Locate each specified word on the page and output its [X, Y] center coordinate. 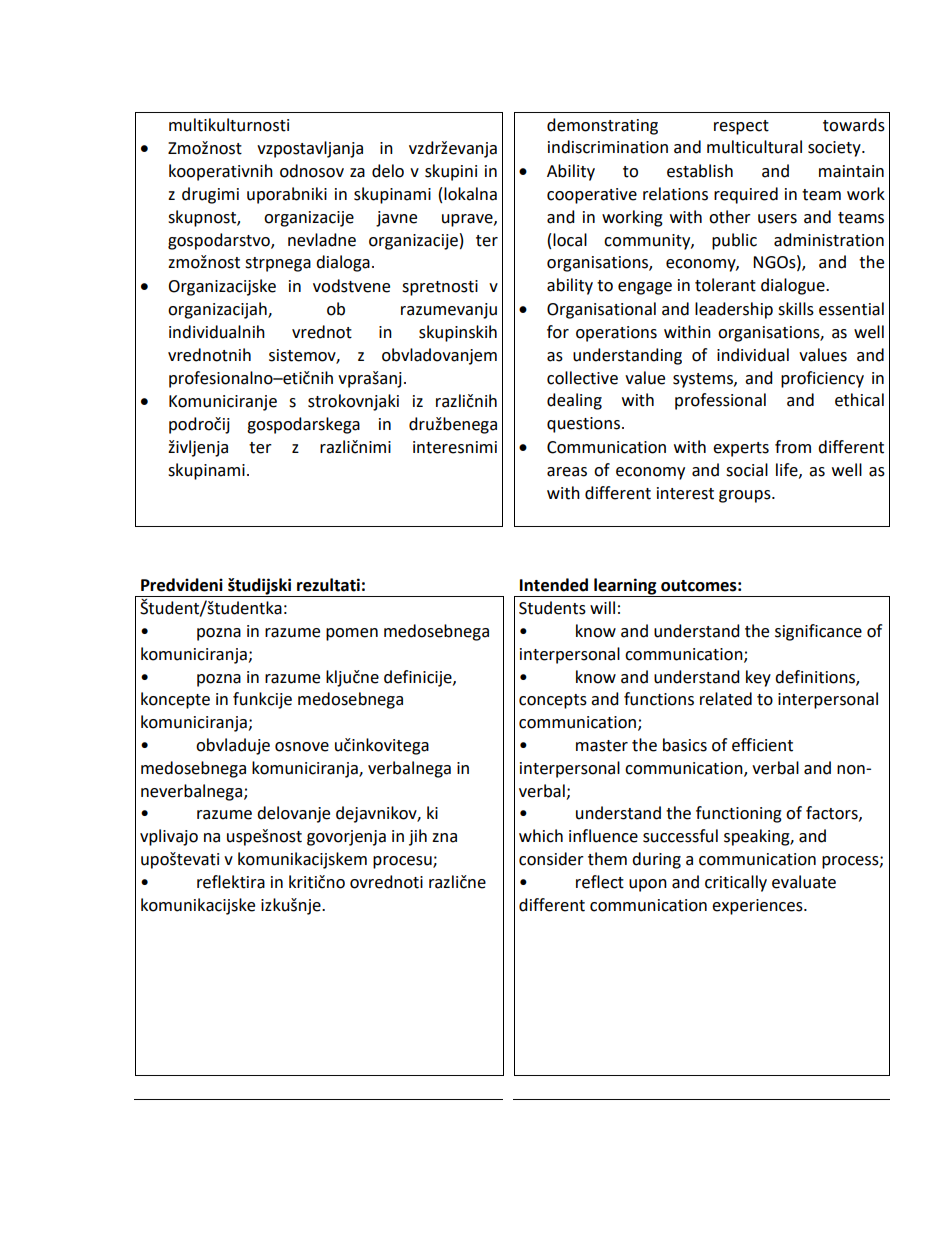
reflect [600, 882]
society [835, 149]
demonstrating [602, 126]
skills [796, 309]
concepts [553, 701]
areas [567, 472]
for [558, 332]
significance [818, 632]
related [726, 699]
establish [700, 171]
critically [736, 883]
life [788, 470]
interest [685, 493]
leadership [734, 310]
